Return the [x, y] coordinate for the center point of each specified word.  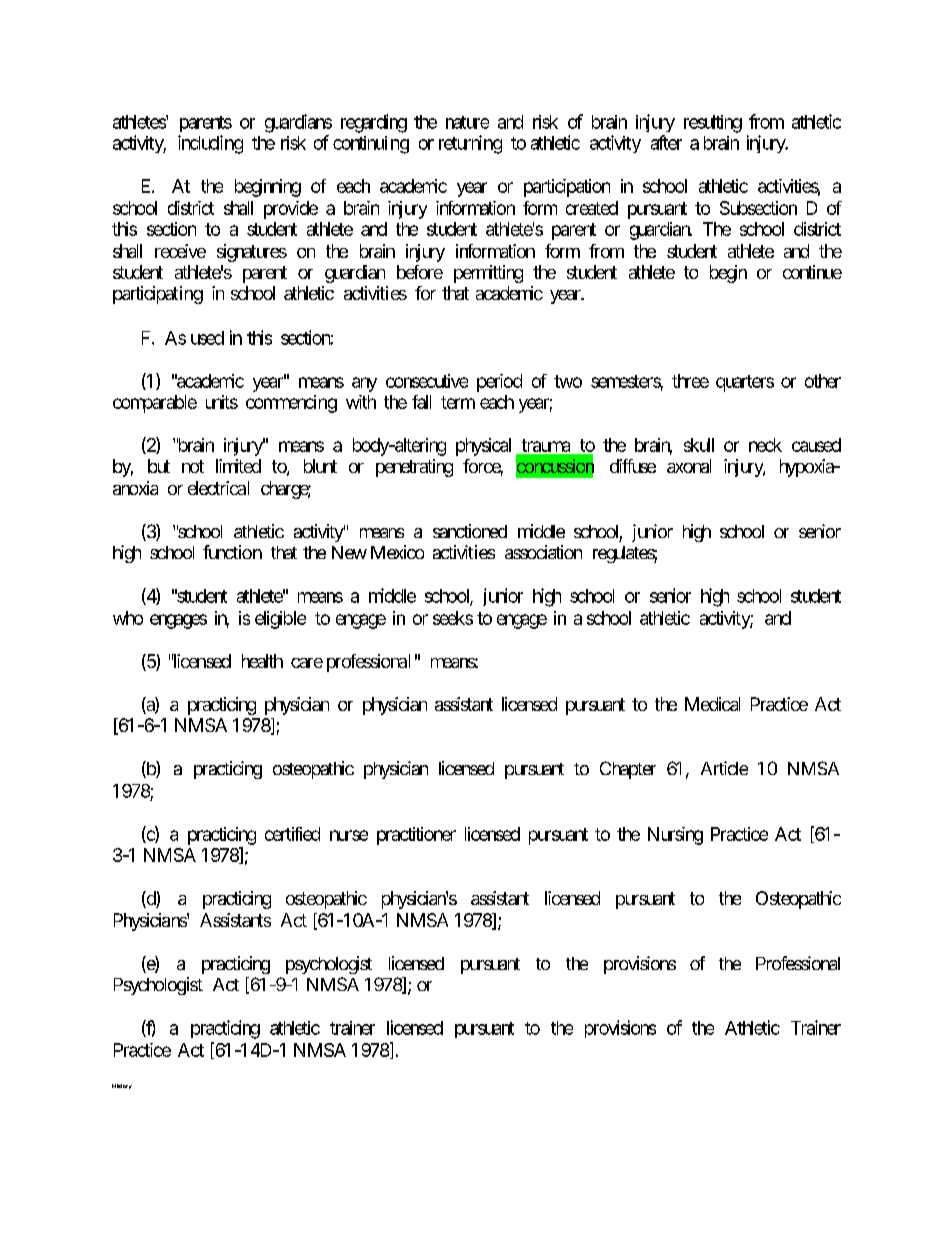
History [122, 1086]
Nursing [675, 836]
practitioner [416, 836]
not [193, 466]
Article [724, 768]
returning [470, 144]
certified [292, 834]
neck [765, 445]
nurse [349, 835]
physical [483, 447]
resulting [713, 124]
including [210, 144]
